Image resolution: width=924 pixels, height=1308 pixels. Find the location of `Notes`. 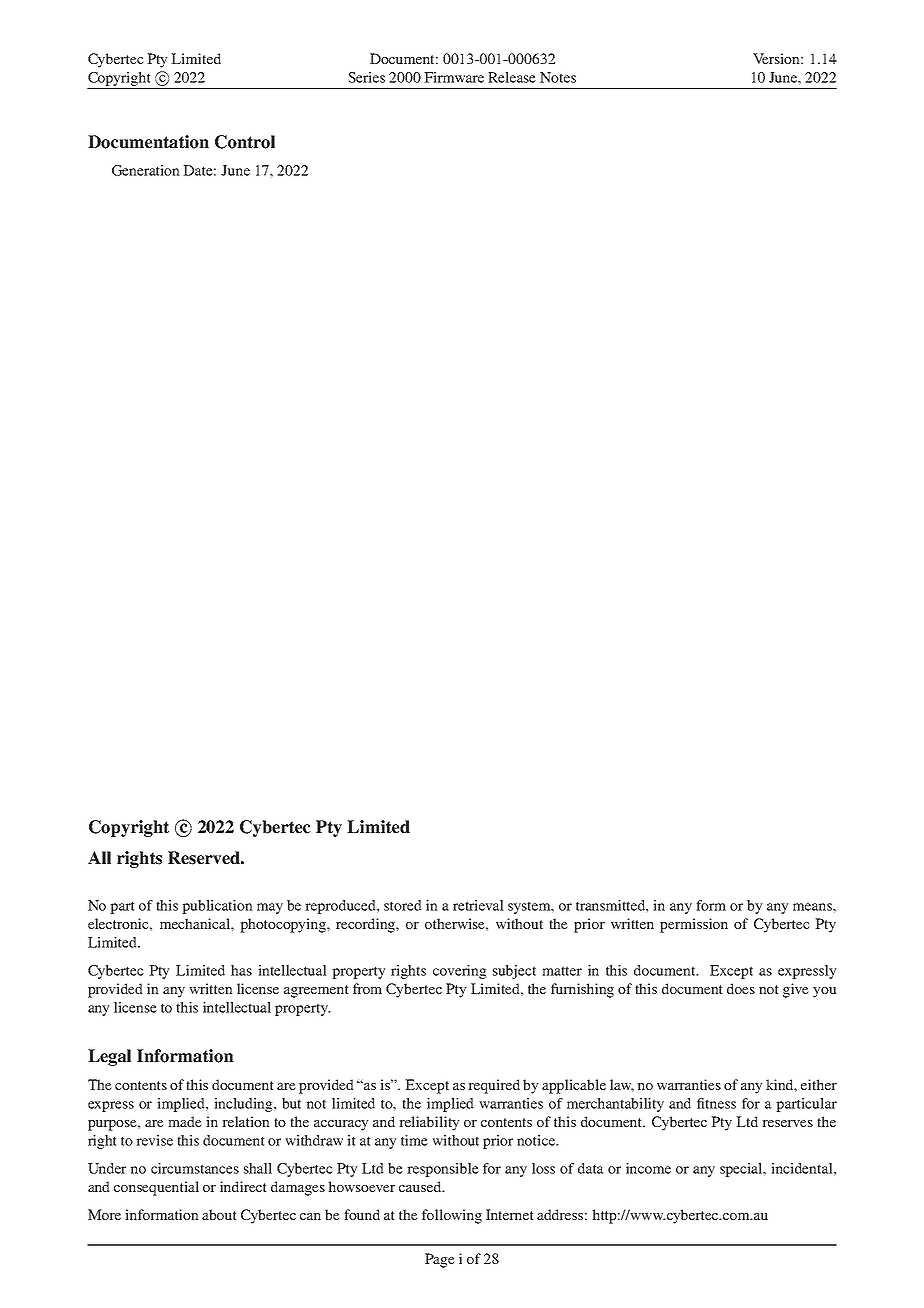

Notes is located at coordinates (558, 77).
